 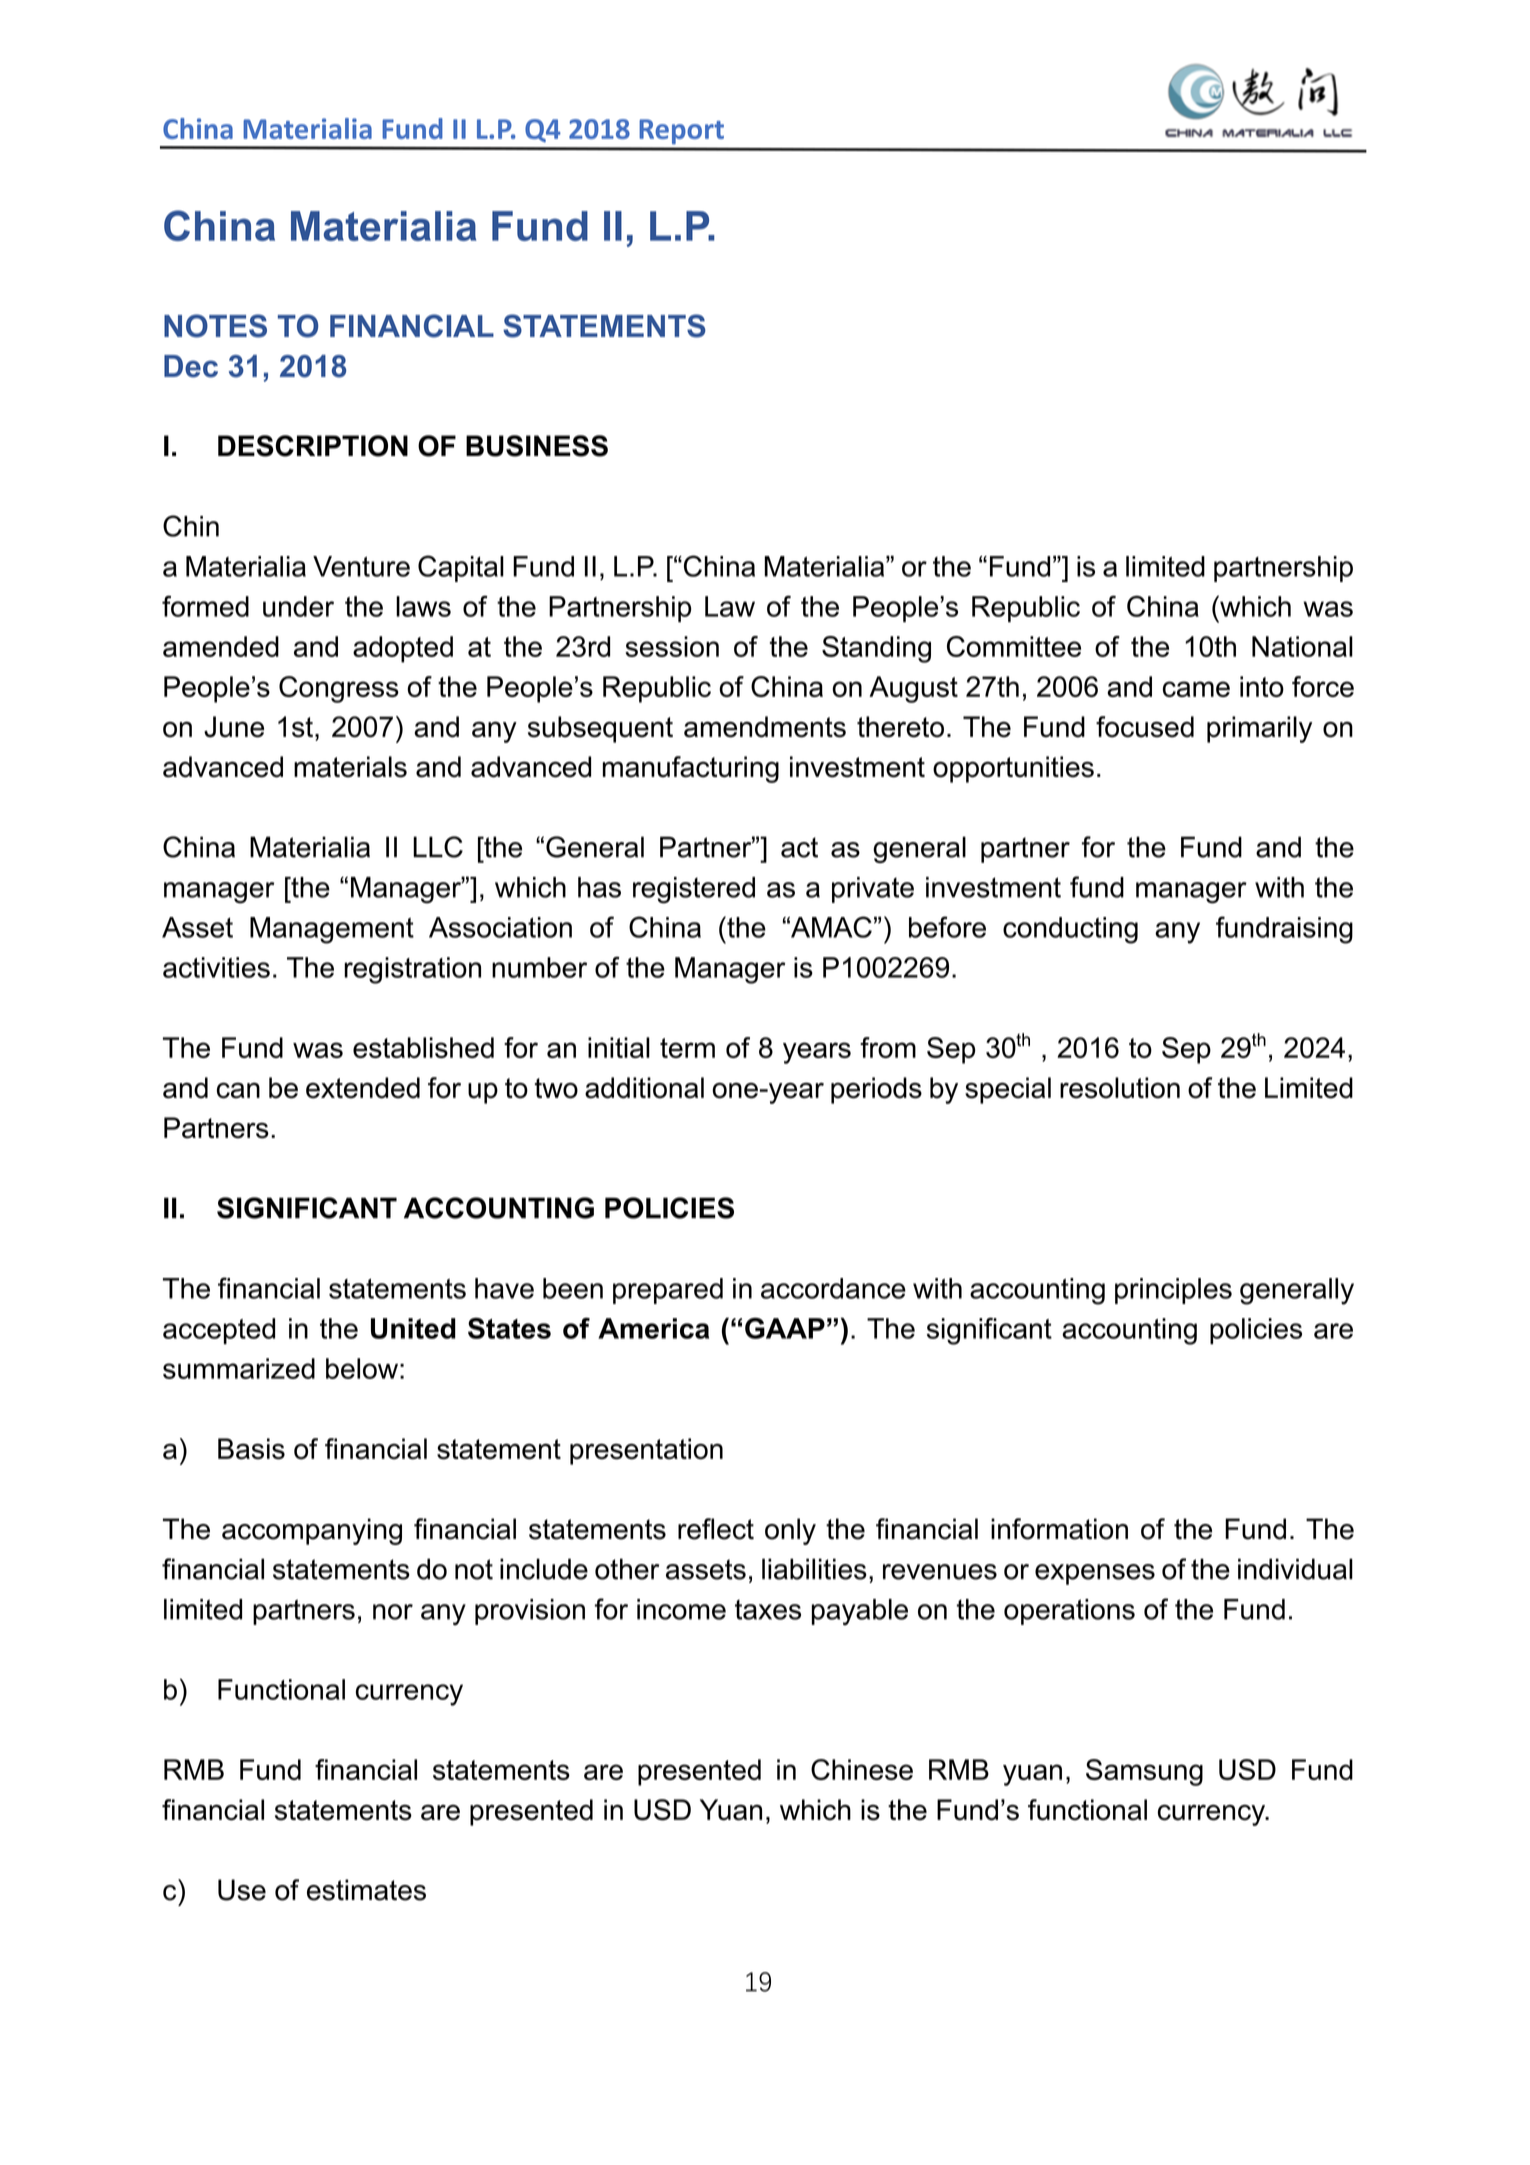 I want to click on DESCRIPTION, so click(x=313, y=446).
